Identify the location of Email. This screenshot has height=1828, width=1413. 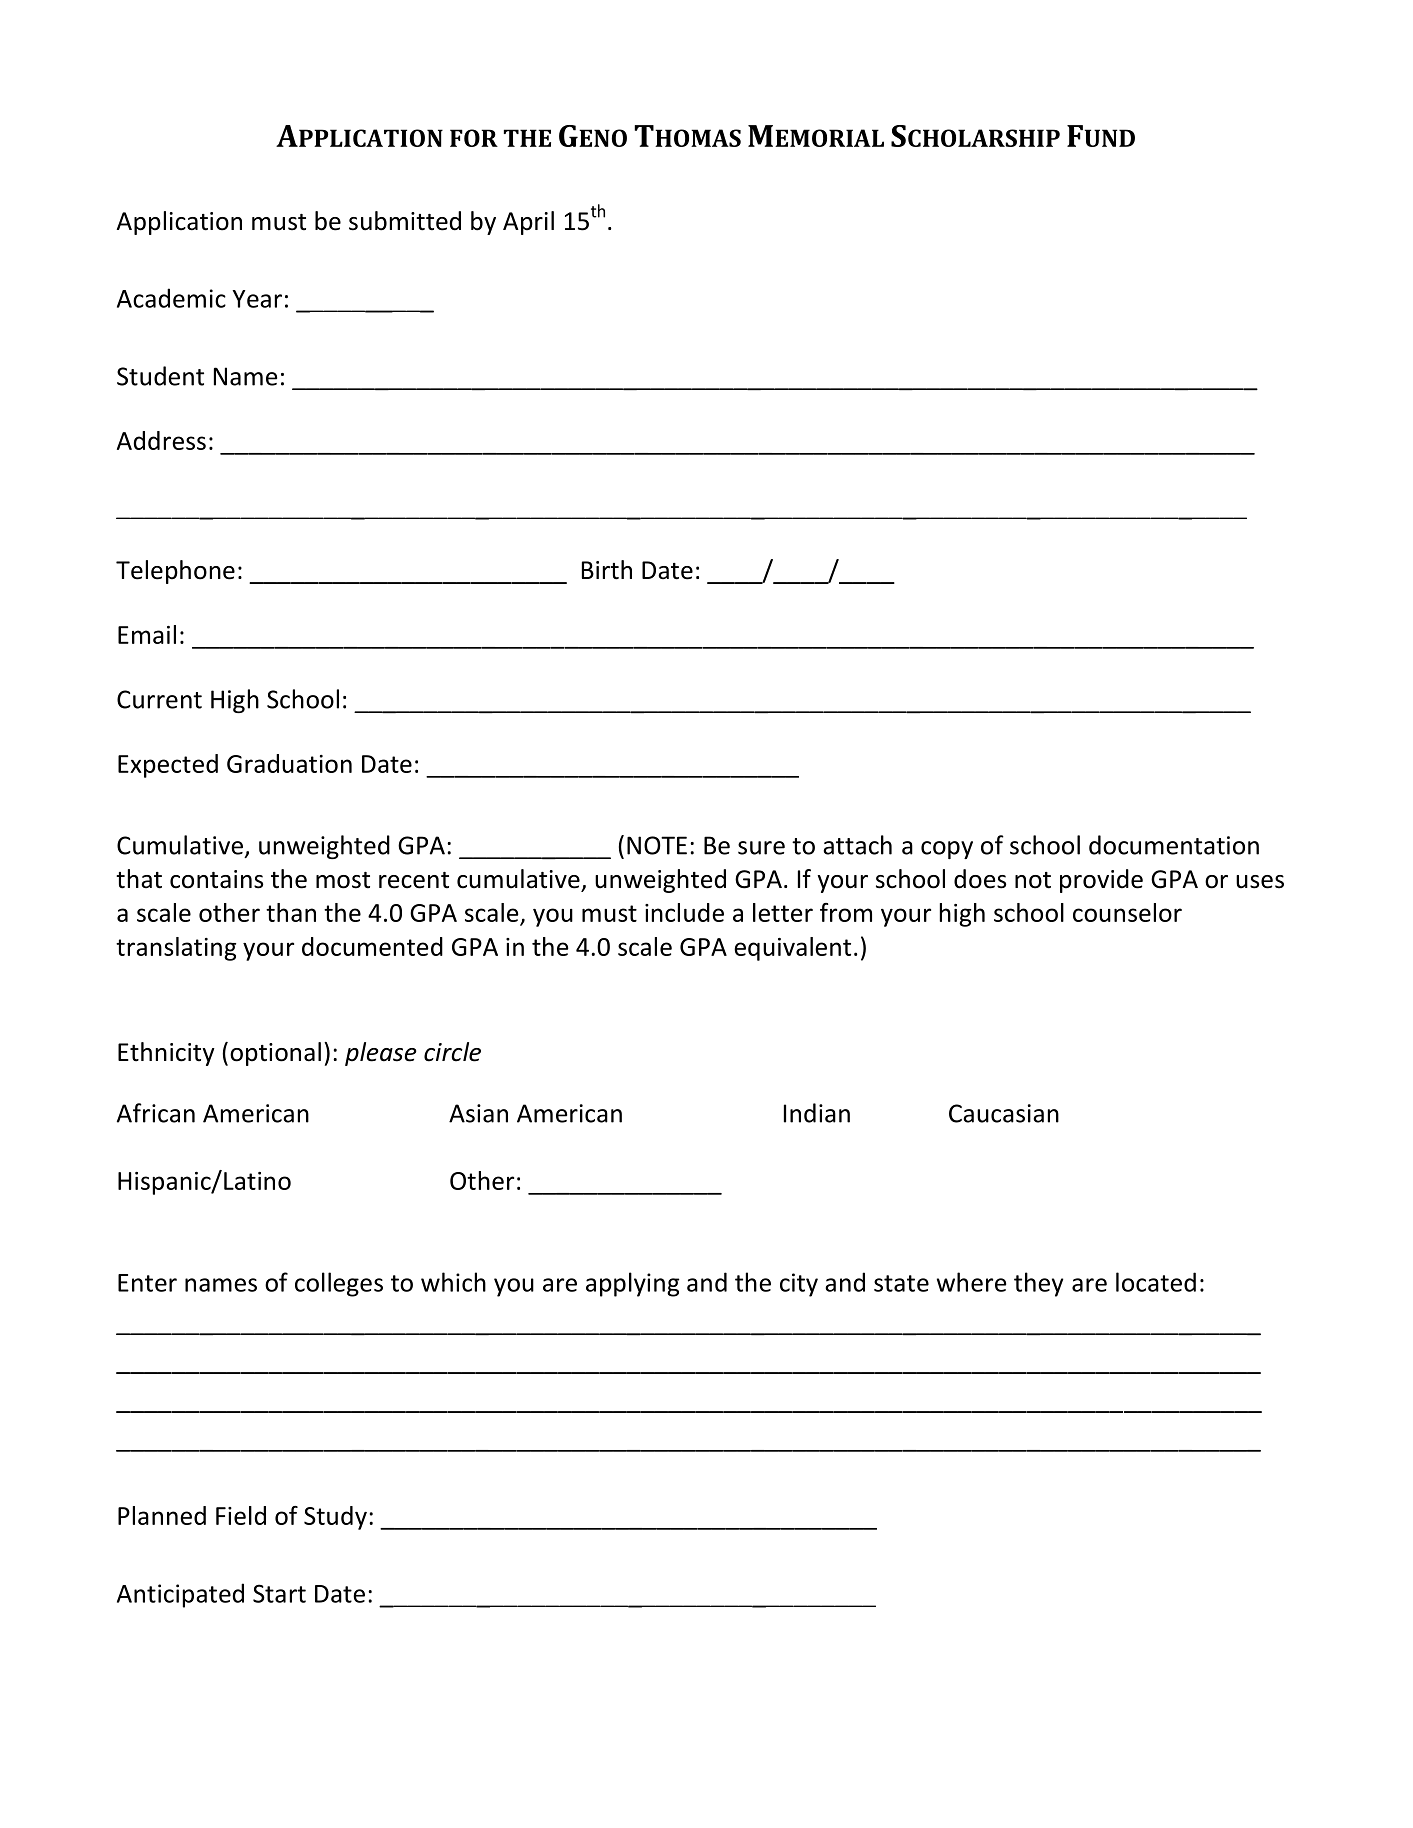
(147, 634).
